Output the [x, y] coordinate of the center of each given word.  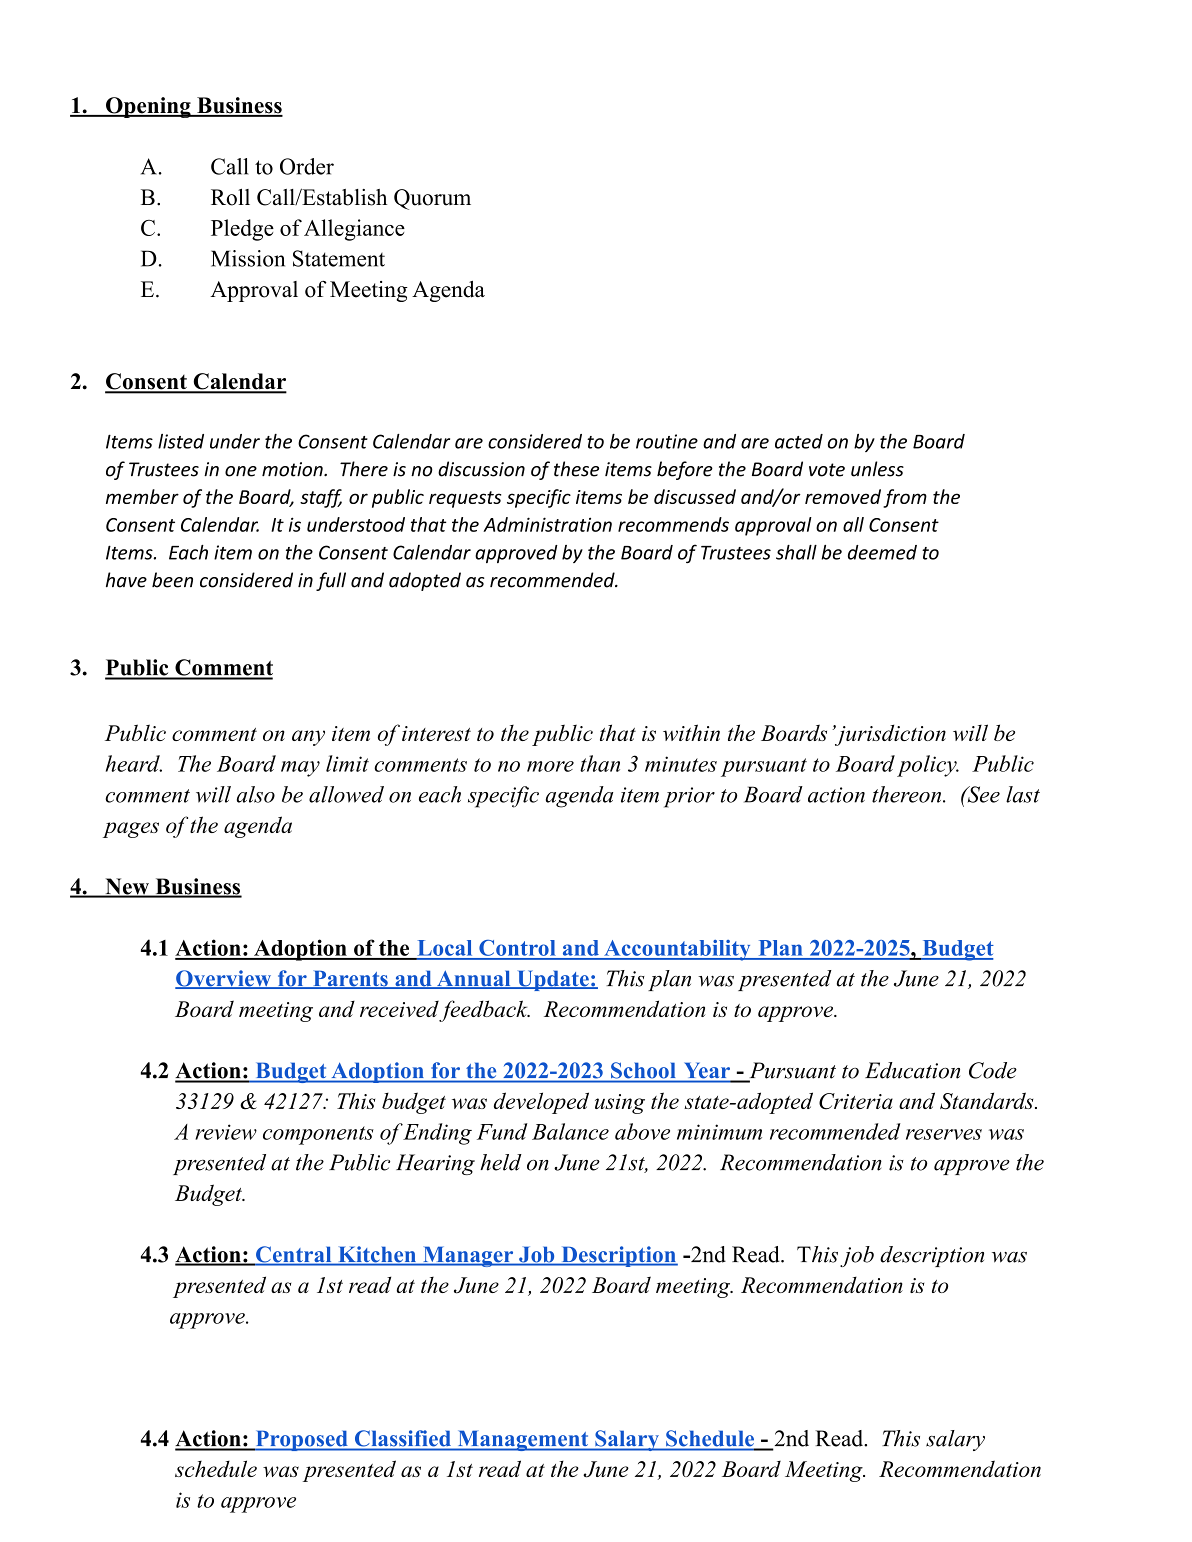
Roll [230, 197]
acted [799, 441]
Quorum [432, 199]
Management [522, 1440]
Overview [224, 979]
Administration [547, 524]
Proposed [301, 1440]
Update [553, 980]
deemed [882, 552]
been [172, 580]
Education [912, 1070]
